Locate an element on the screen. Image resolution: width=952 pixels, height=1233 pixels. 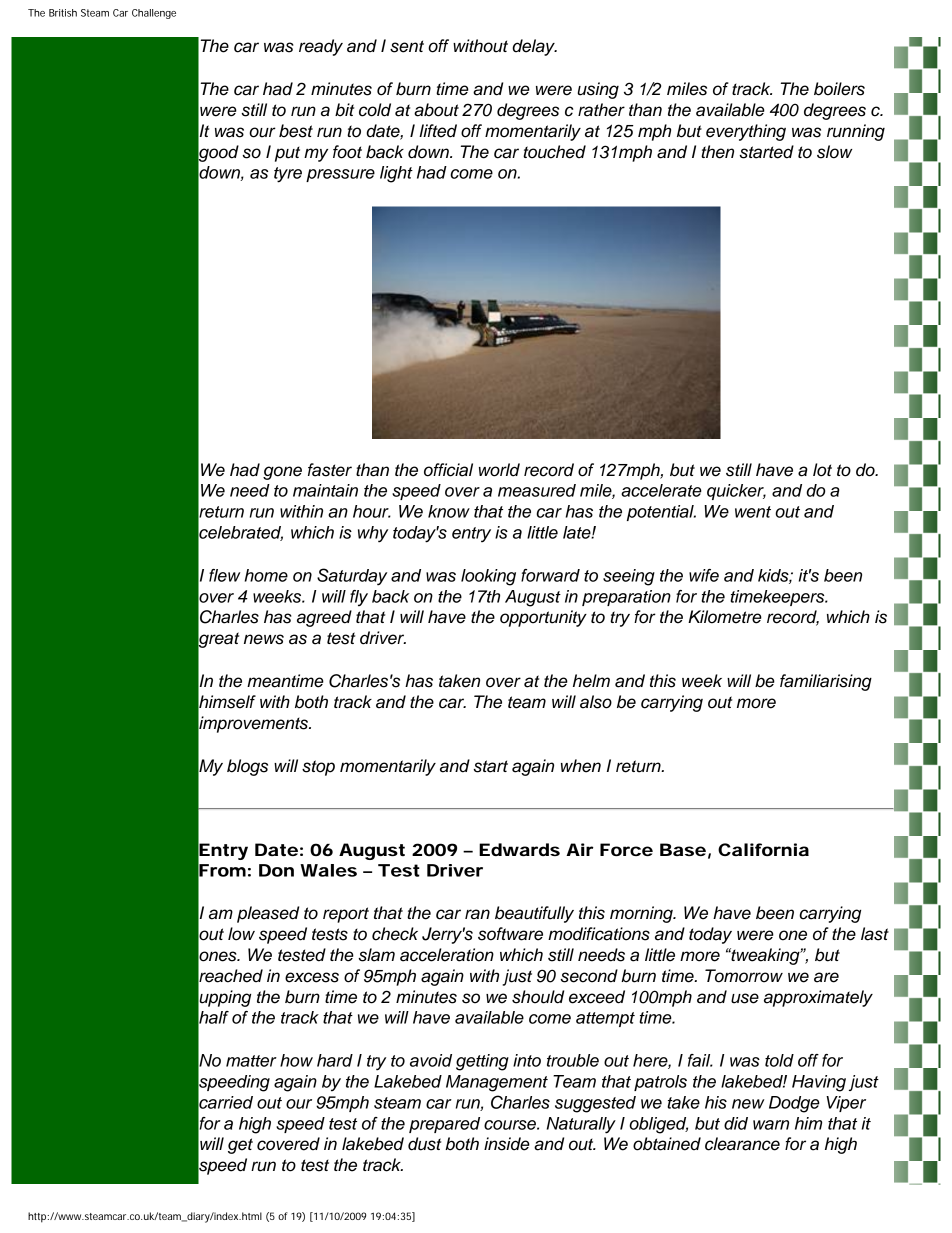
software is located at coordinates (510, 934).
